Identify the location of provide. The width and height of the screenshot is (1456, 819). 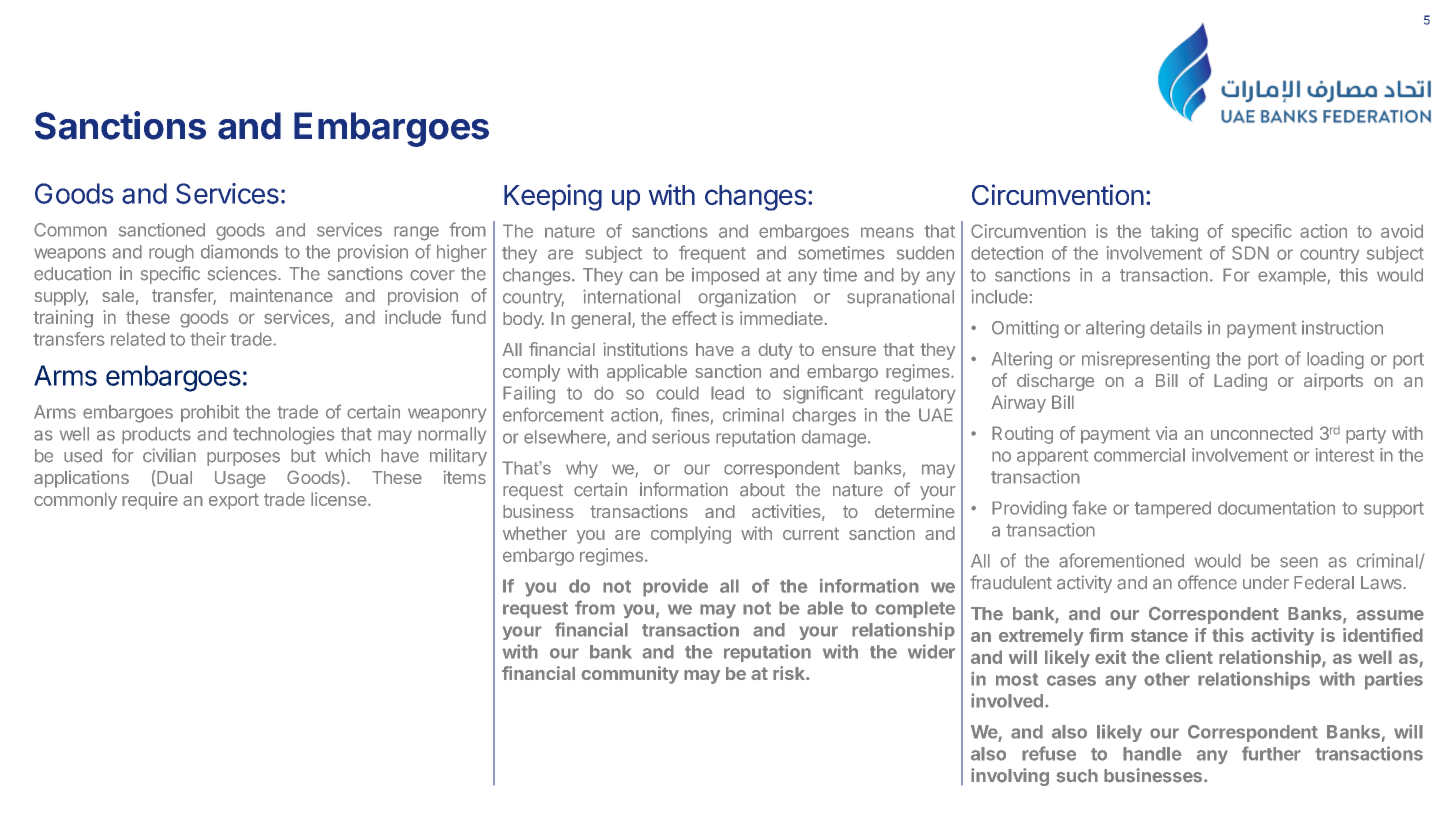
(675, 588).
